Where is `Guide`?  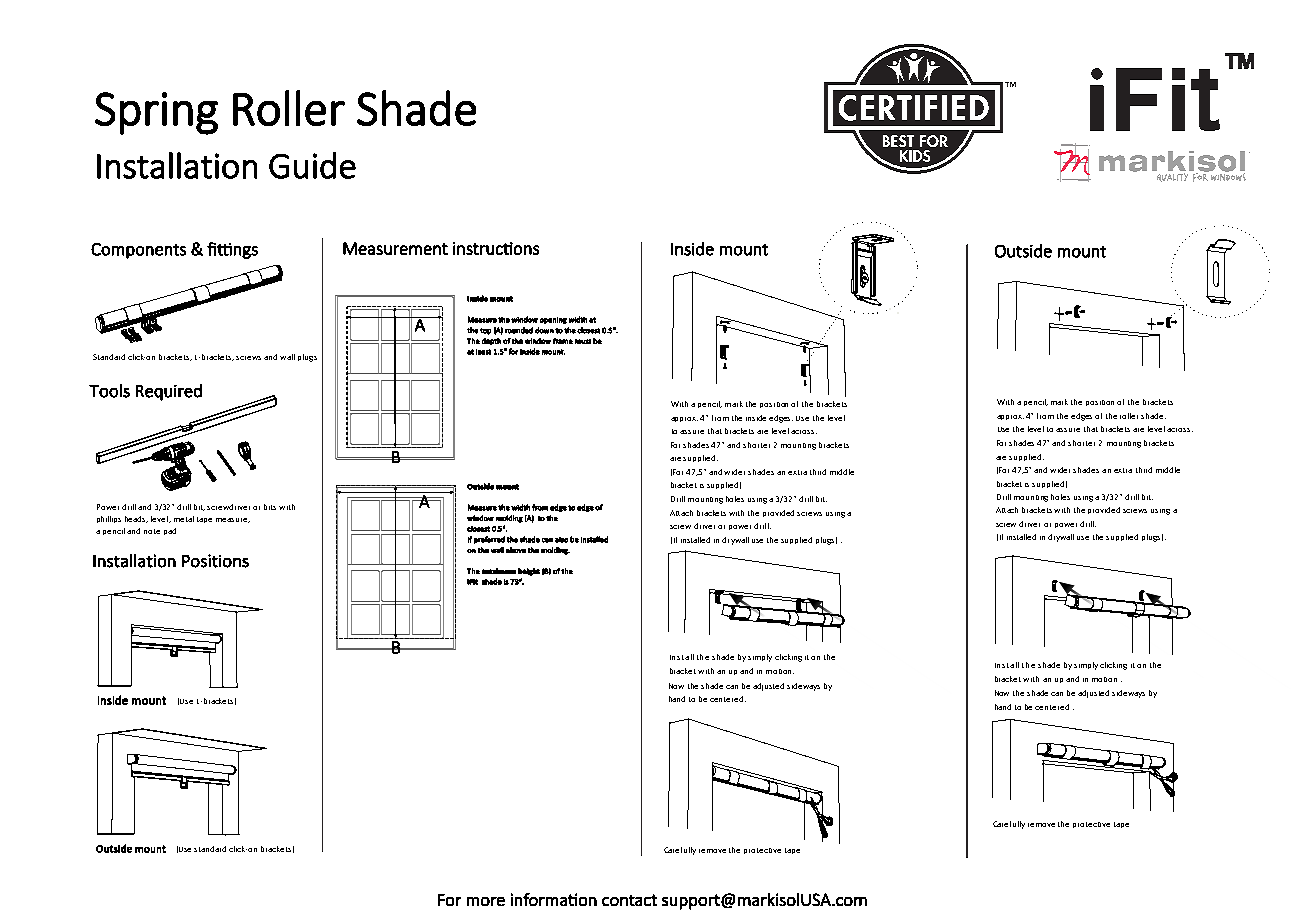
Guide is located at coordinates (312, 165).
